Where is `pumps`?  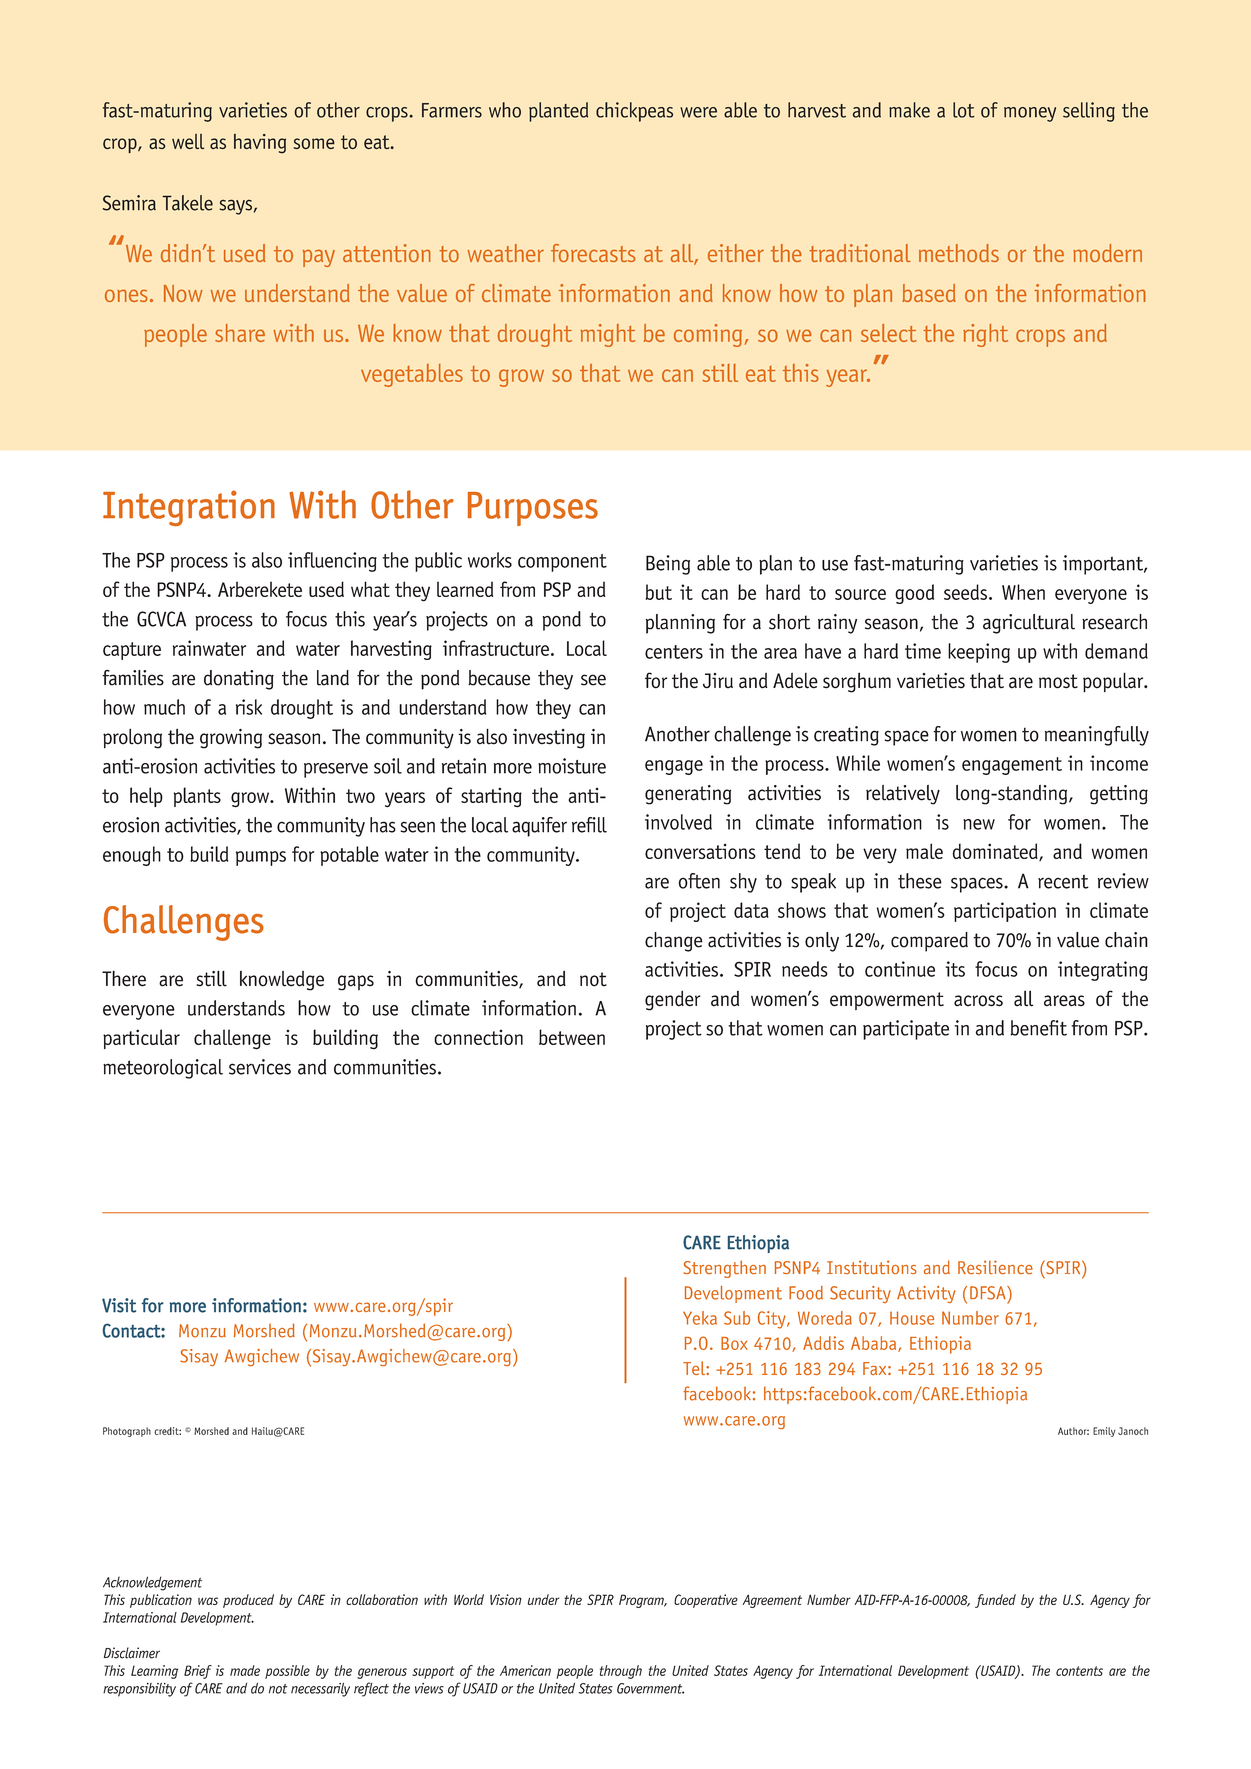
pumps is located at coordinates (261, 858).
